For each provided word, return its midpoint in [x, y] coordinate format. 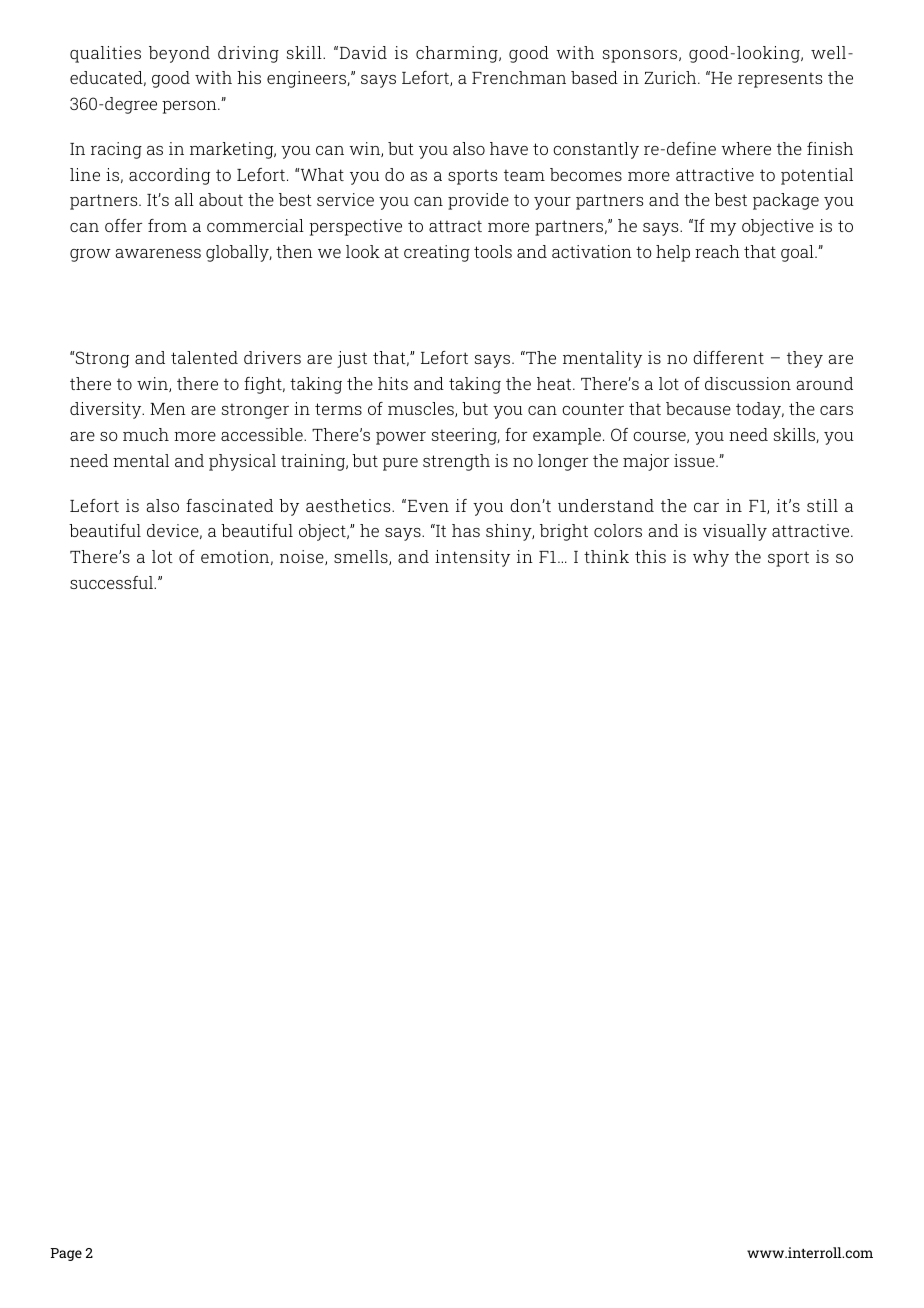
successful [112, 582]
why [711, 558]
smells [362, 557]
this [650, 556]
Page [66, 1254]
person [190, 107]
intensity [472, 558]
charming [458, 54]
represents [780, 80]
